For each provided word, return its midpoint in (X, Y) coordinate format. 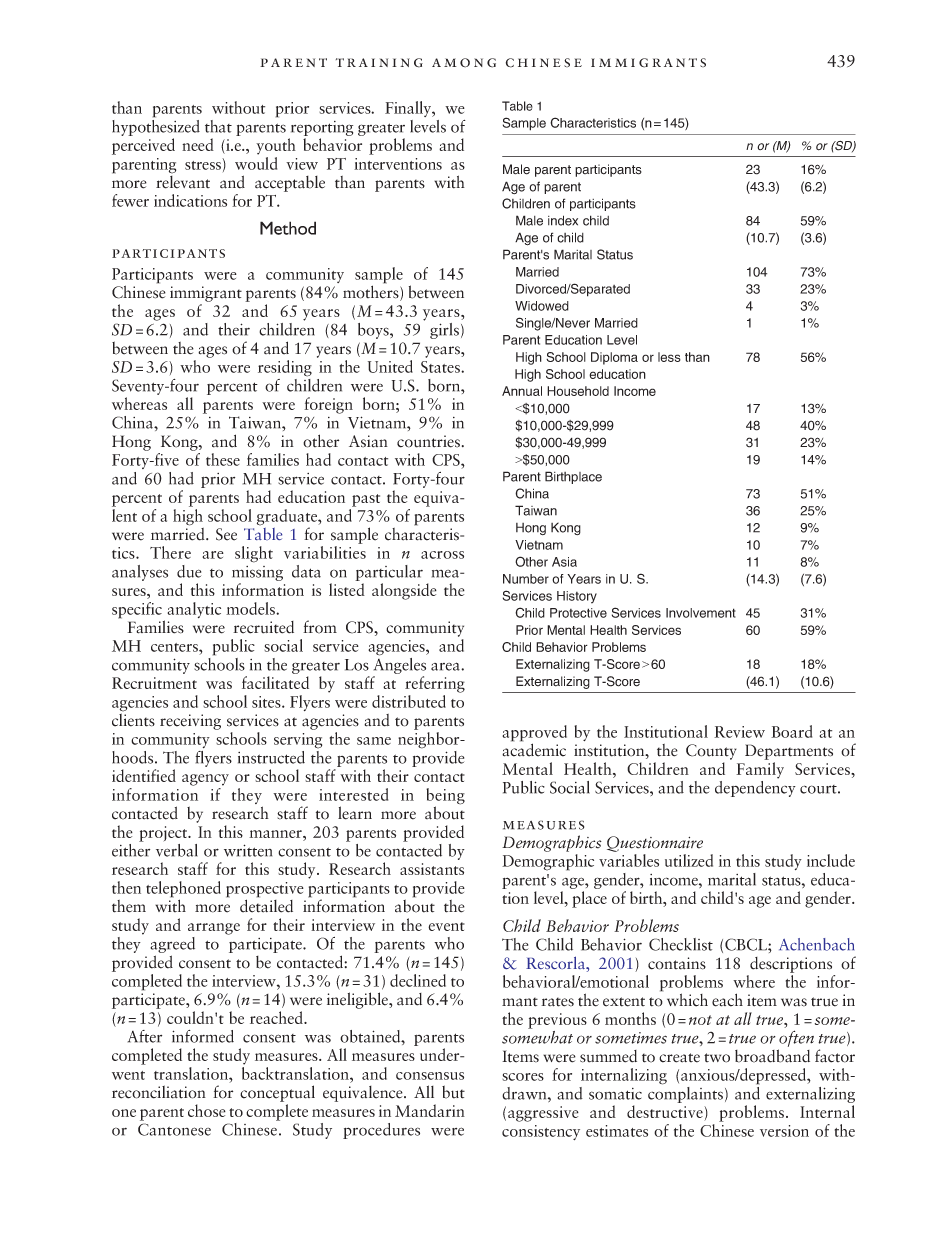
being (445, 797)
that (218, 126)
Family (760, 770)
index (563, 220)
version (784, 1131)
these (223, 459)
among (464, 63)
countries (428, 441)
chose (207, 1110)
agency (205, 780)
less (669, 357)
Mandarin (430, 1110)
